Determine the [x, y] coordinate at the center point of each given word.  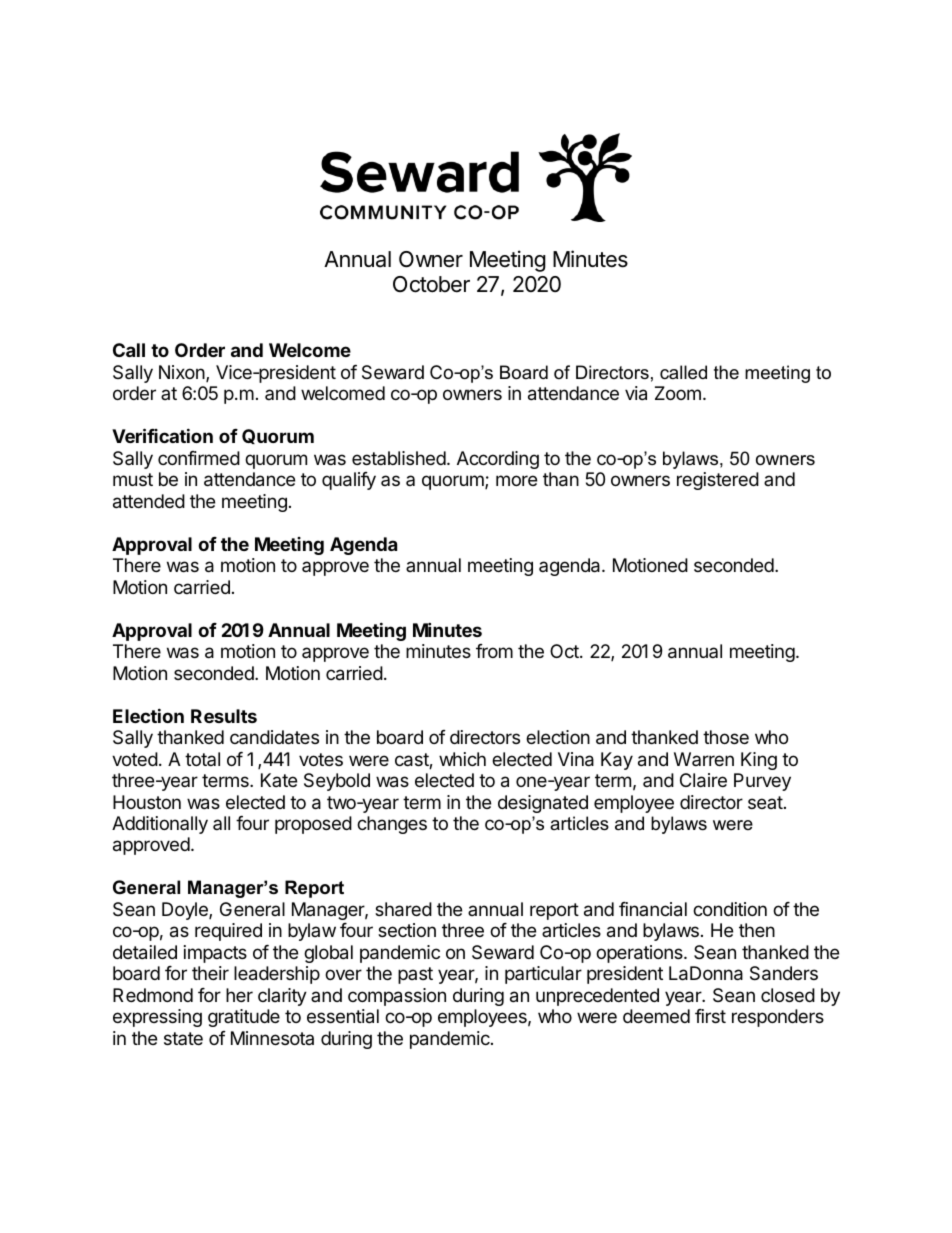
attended [149, 501]
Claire [703, 780]
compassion [397, 997]
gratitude [244, 1018]
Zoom [678, 393]
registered [718, 481]
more [516, 480]
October [431, 284]
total [202, 759]
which [462, 759]
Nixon [182, 372]
